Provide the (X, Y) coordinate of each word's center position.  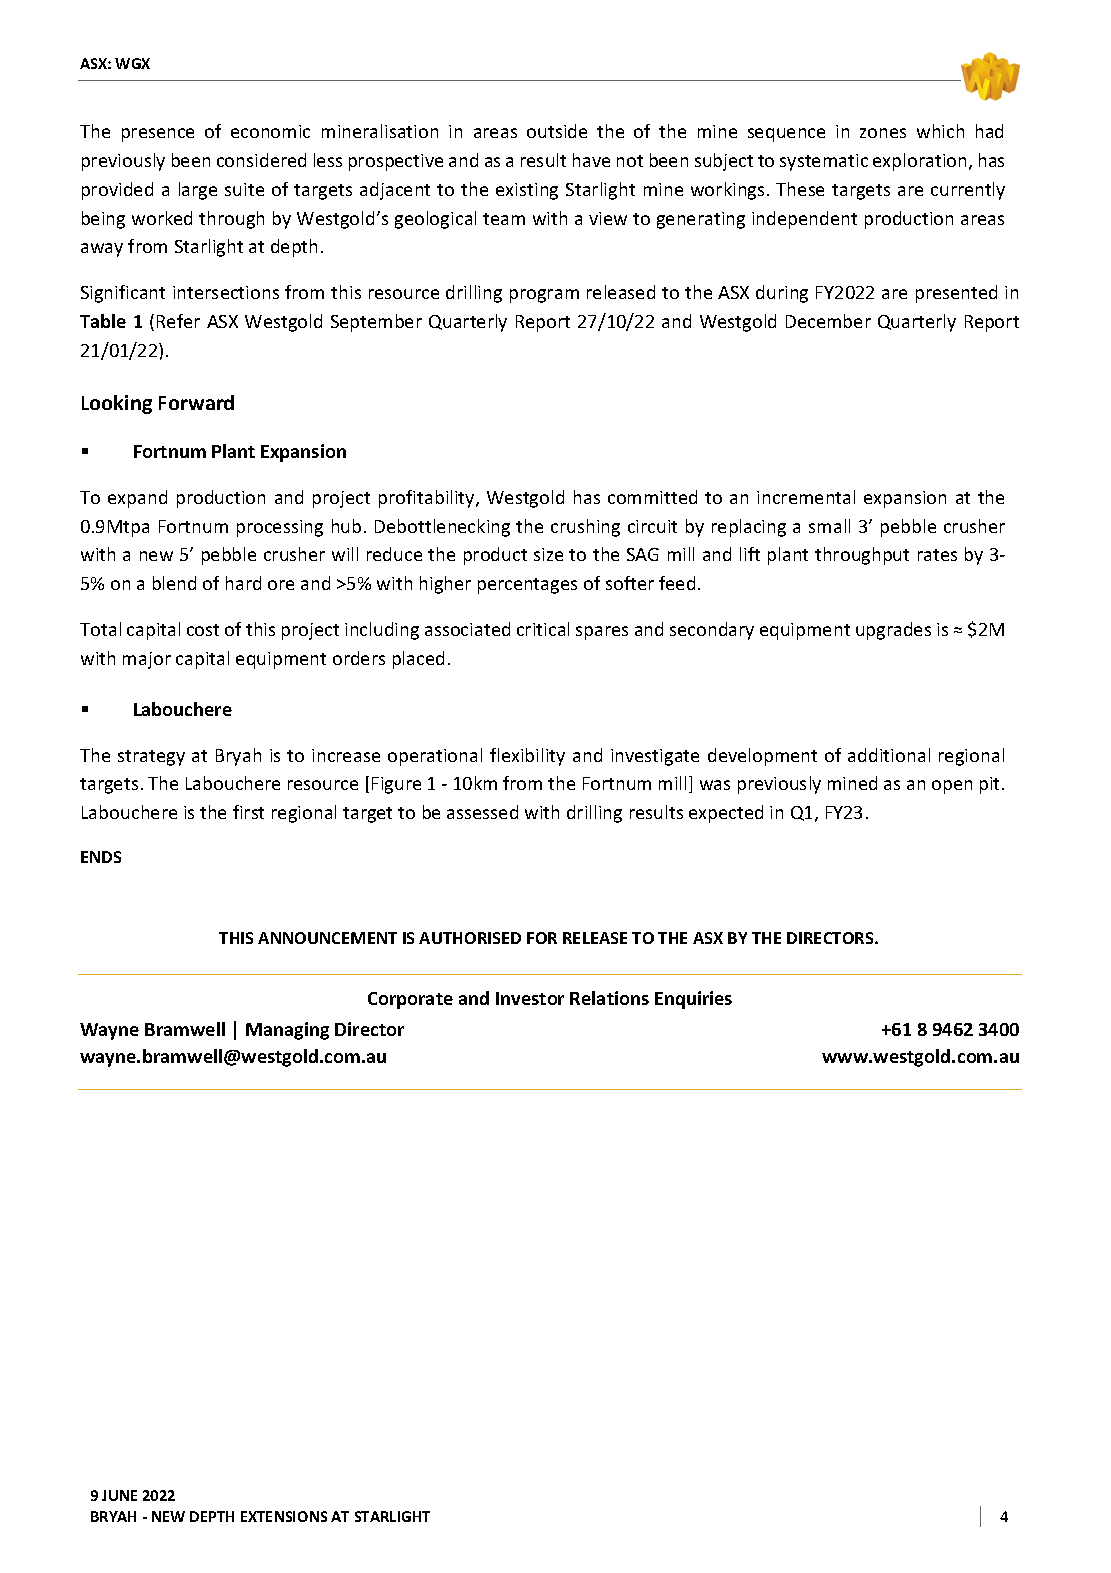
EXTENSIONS (284, 1516)
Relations (609, 998)
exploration (919, 162)
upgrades (893, 631)
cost (203, 630)
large (198, 191)
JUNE (119, 1495)
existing (527, 191)
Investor (530, 998)
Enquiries (693, 1000)
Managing (287, 1031)
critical (543, 629)
